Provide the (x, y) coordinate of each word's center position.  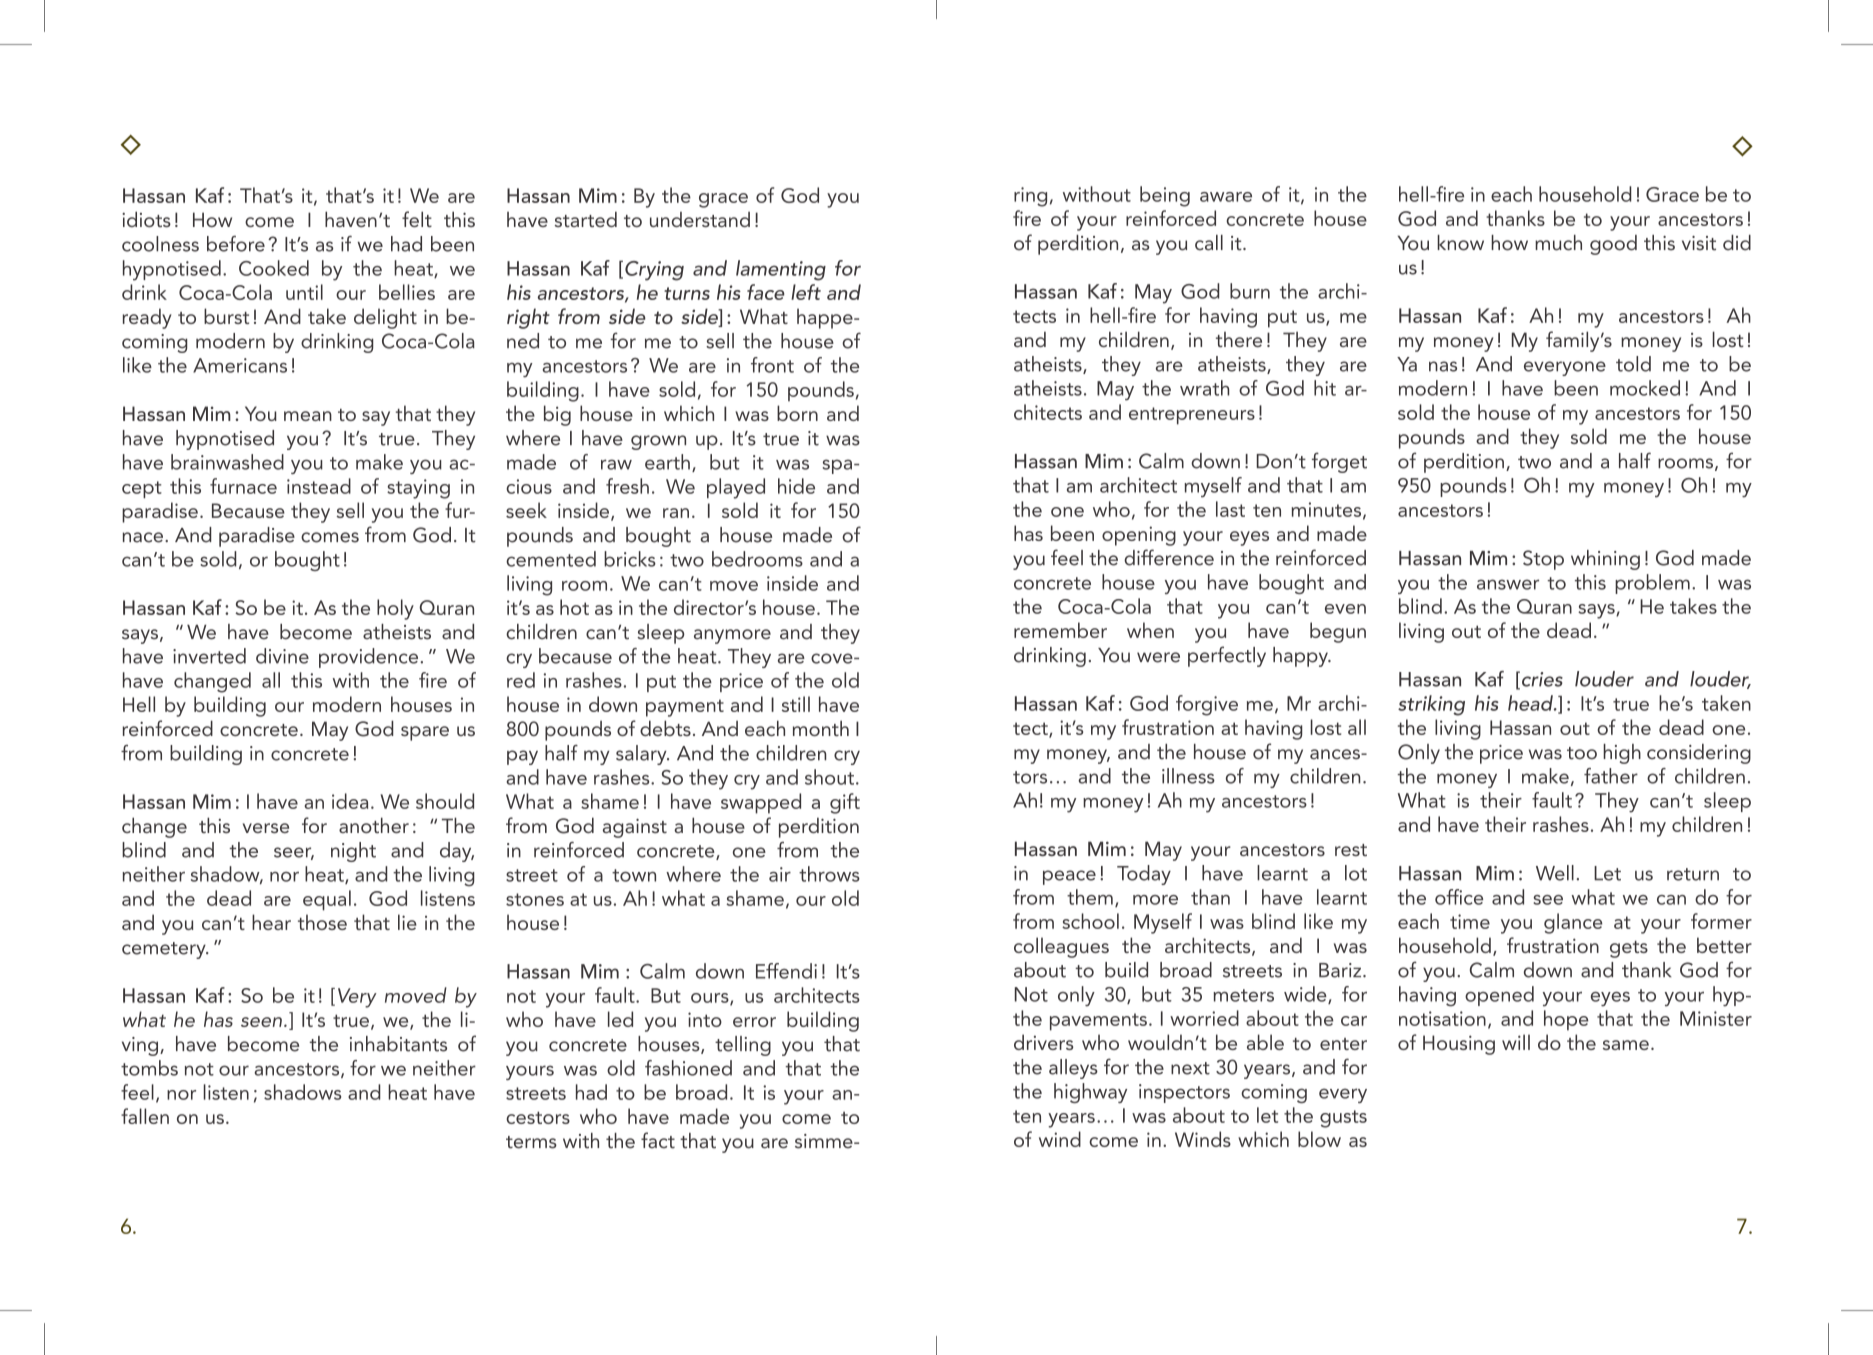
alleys (1073, 1069)
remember (1060, 630)
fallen (145, 1116)
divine (282, 656)
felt (417, 219)
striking (1431, 705)
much (1558, 243)
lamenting (781, 270)
